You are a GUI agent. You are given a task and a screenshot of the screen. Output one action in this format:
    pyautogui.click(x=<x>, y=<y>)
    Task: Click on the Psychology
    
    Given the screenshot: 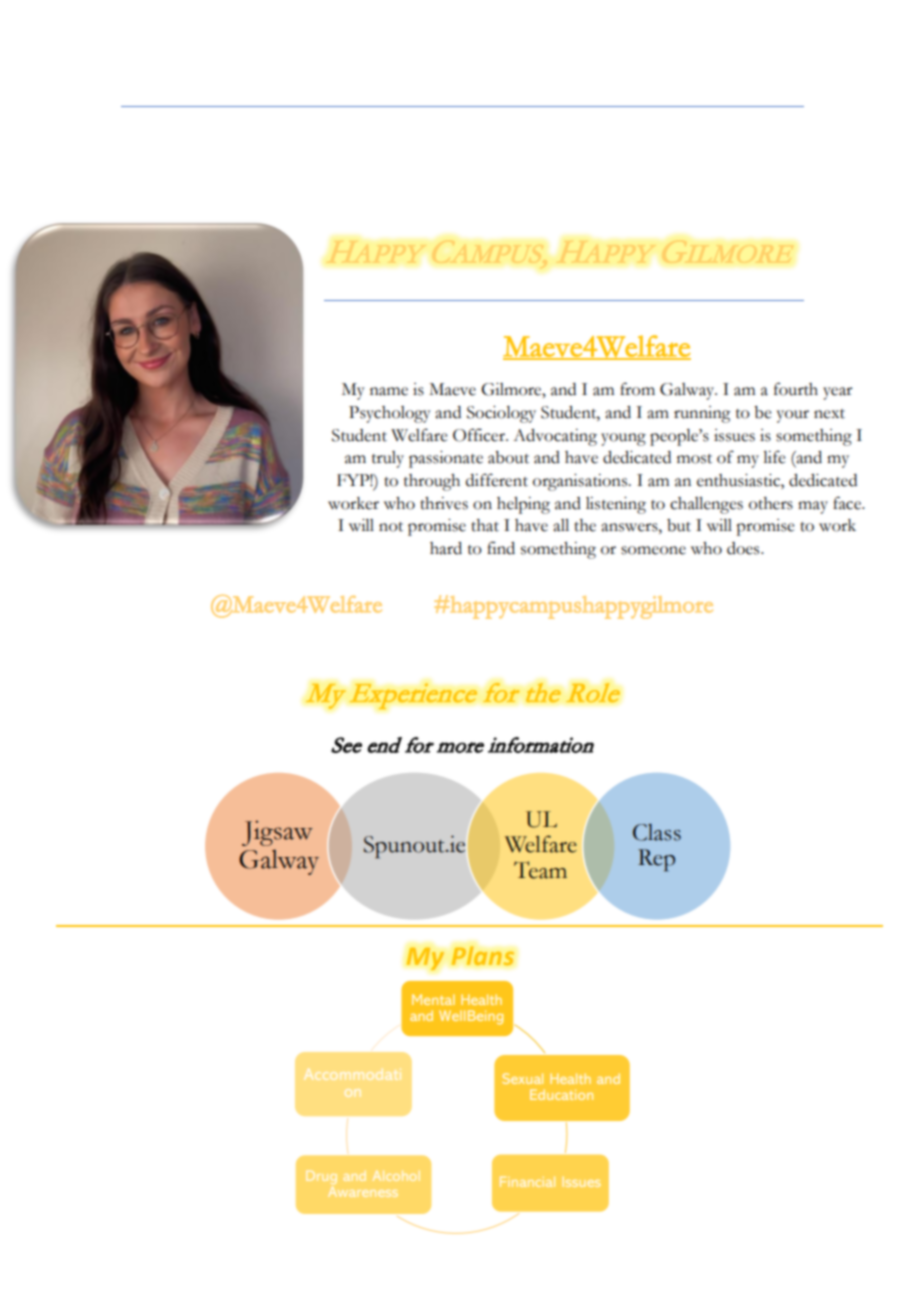 What is the action you would take?
    pyautogui.click(x=390, y=414)
